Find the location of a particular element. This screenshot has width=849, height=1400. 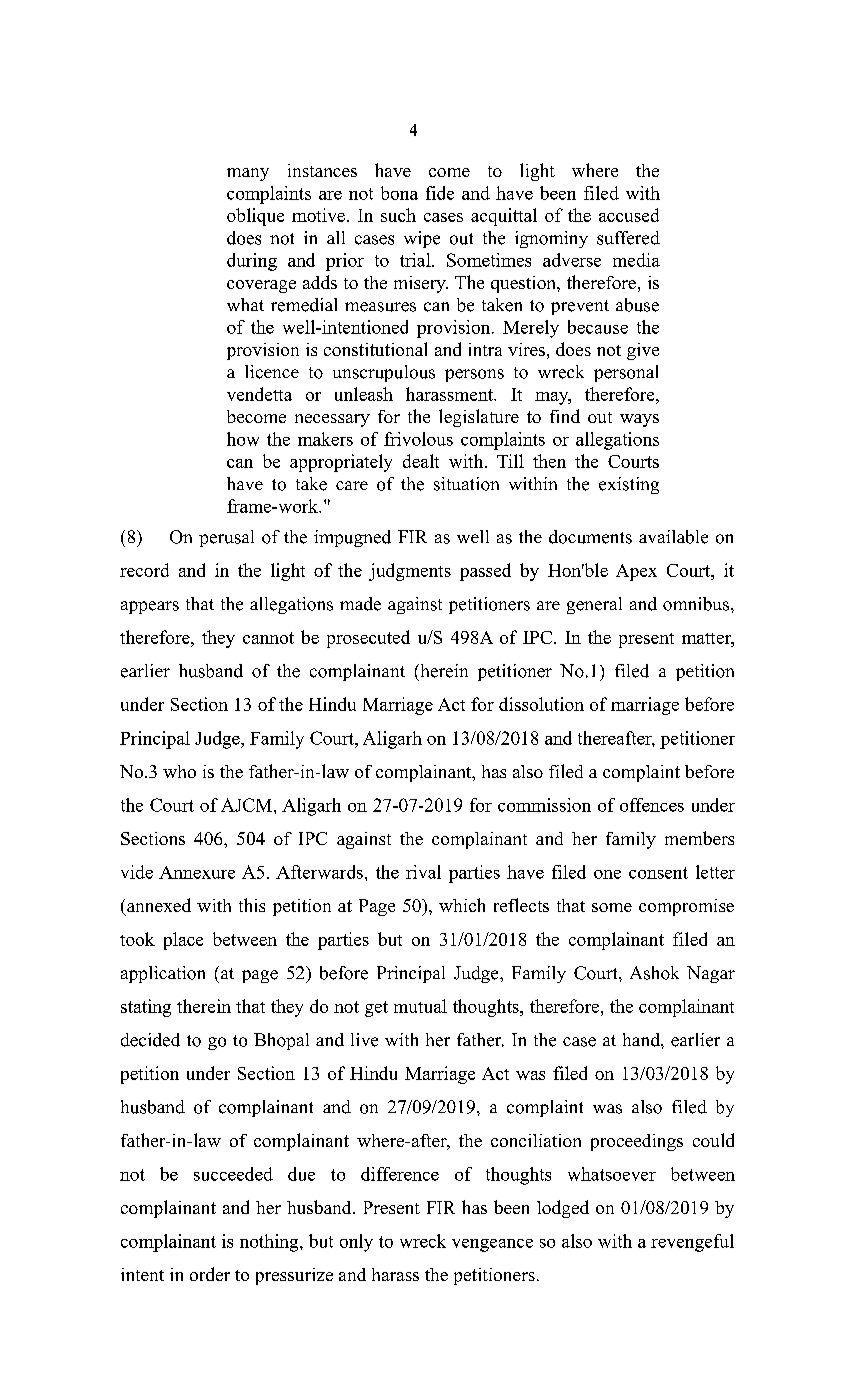

ways is located at coordinates (639, 420).
